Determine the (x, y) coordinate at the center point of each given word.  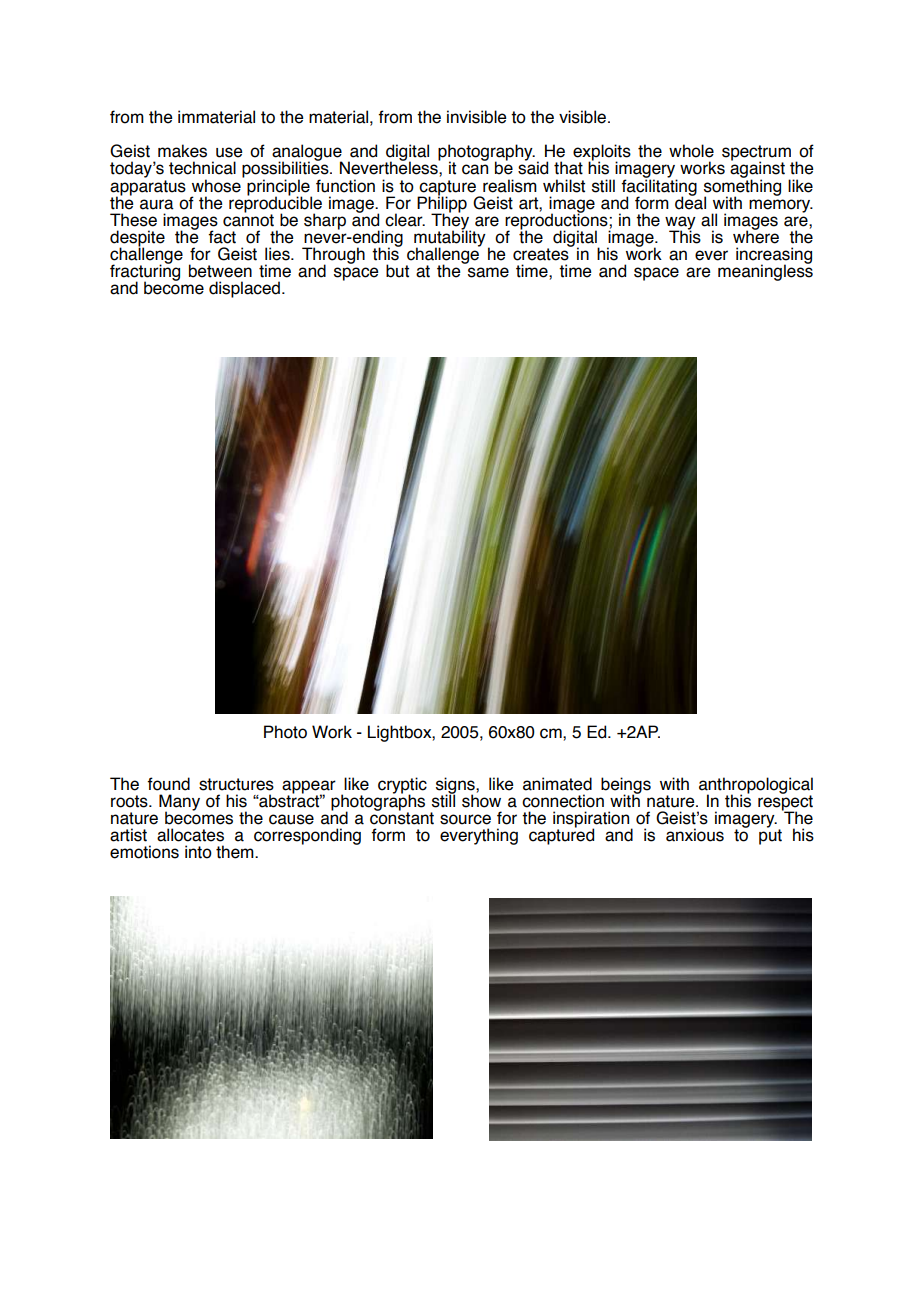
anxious (695, 835)
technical (202, 168)
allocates (190, 835)
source (465, 819)
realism (510, 186)
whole (691, 151)
